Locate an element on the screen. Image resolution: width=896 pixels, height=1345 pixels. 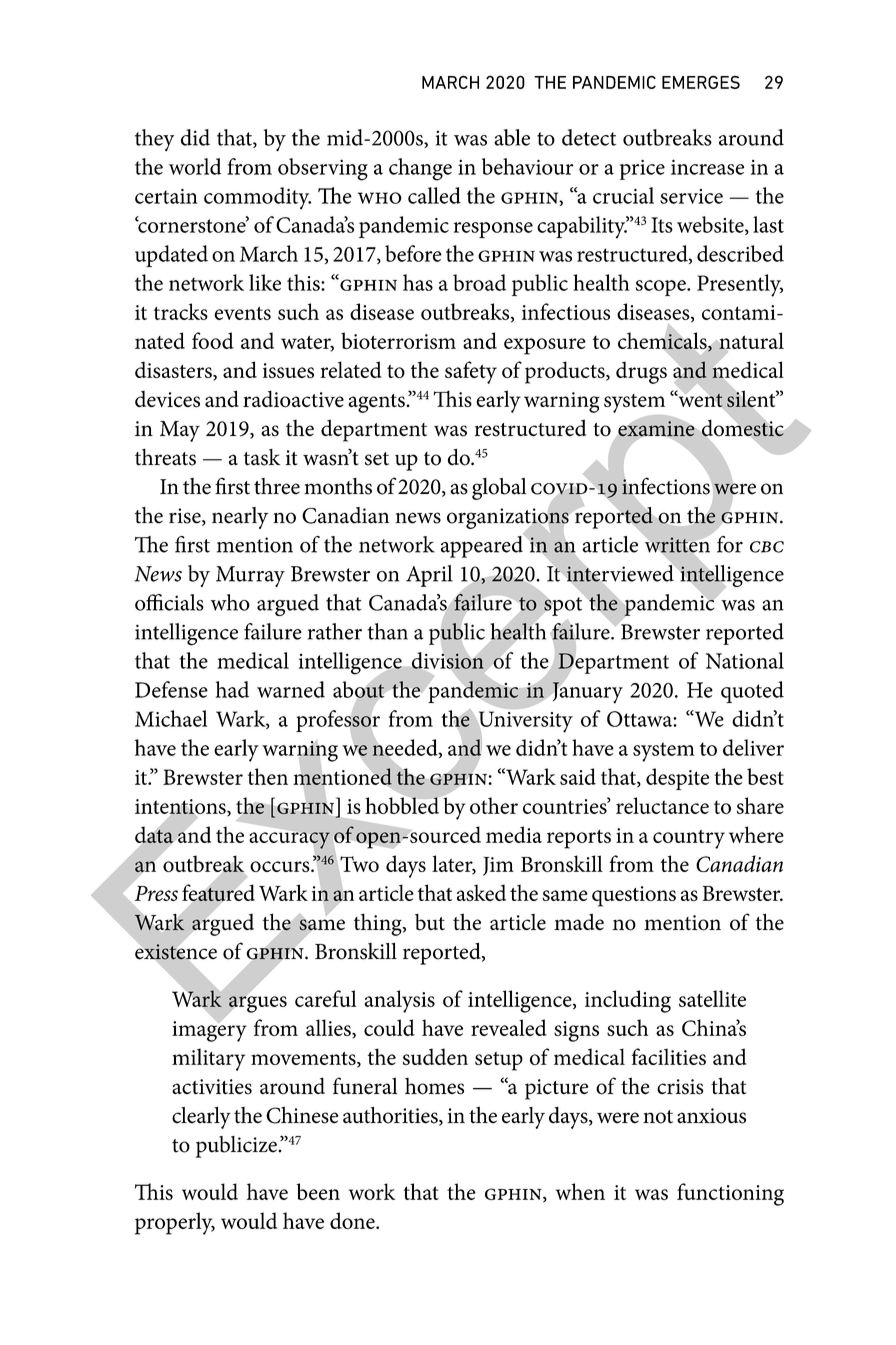
properly is located at coordinates (175, 1223).
